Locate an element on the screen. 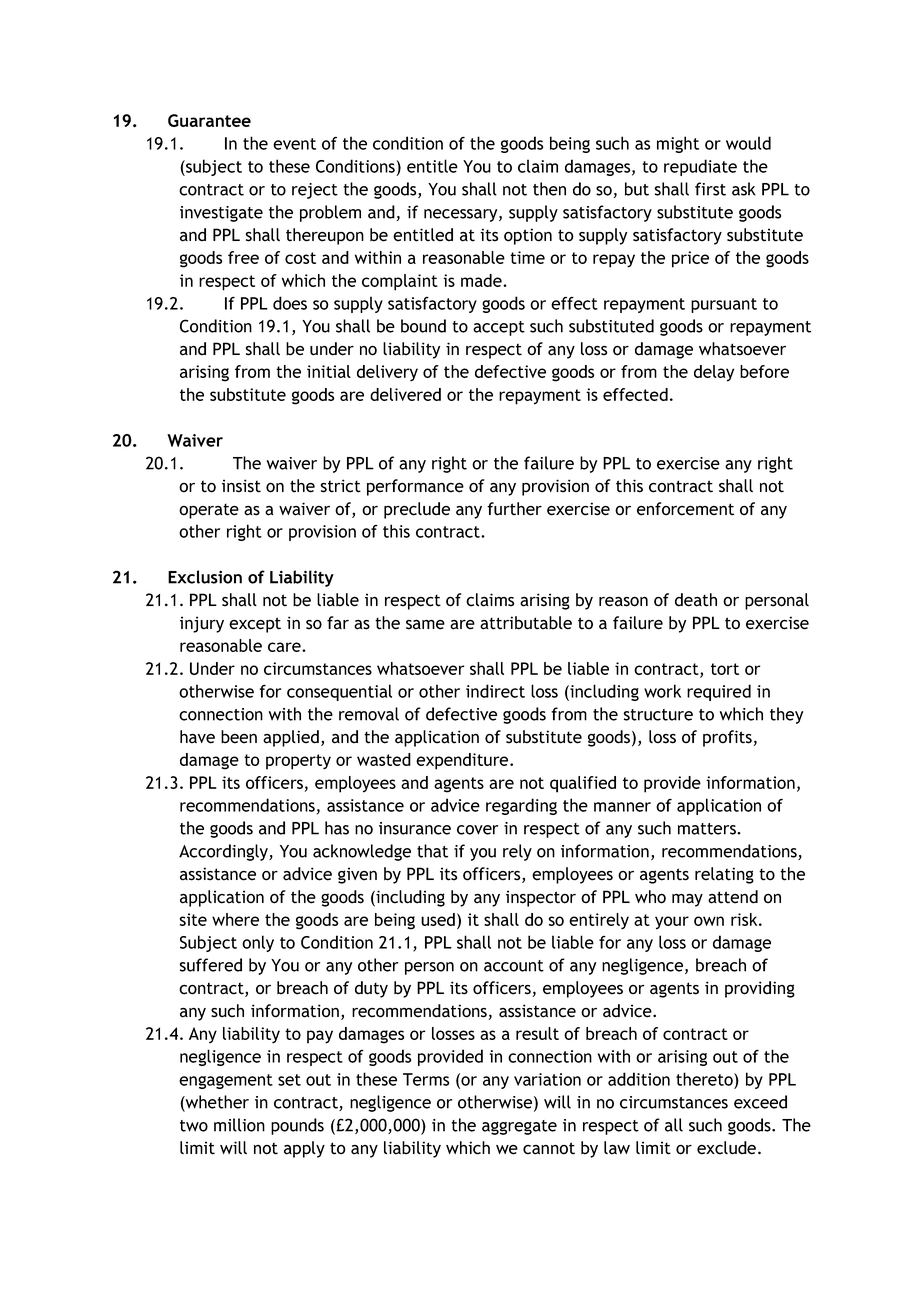  Accordingly is located at coordinates (224, 852).
